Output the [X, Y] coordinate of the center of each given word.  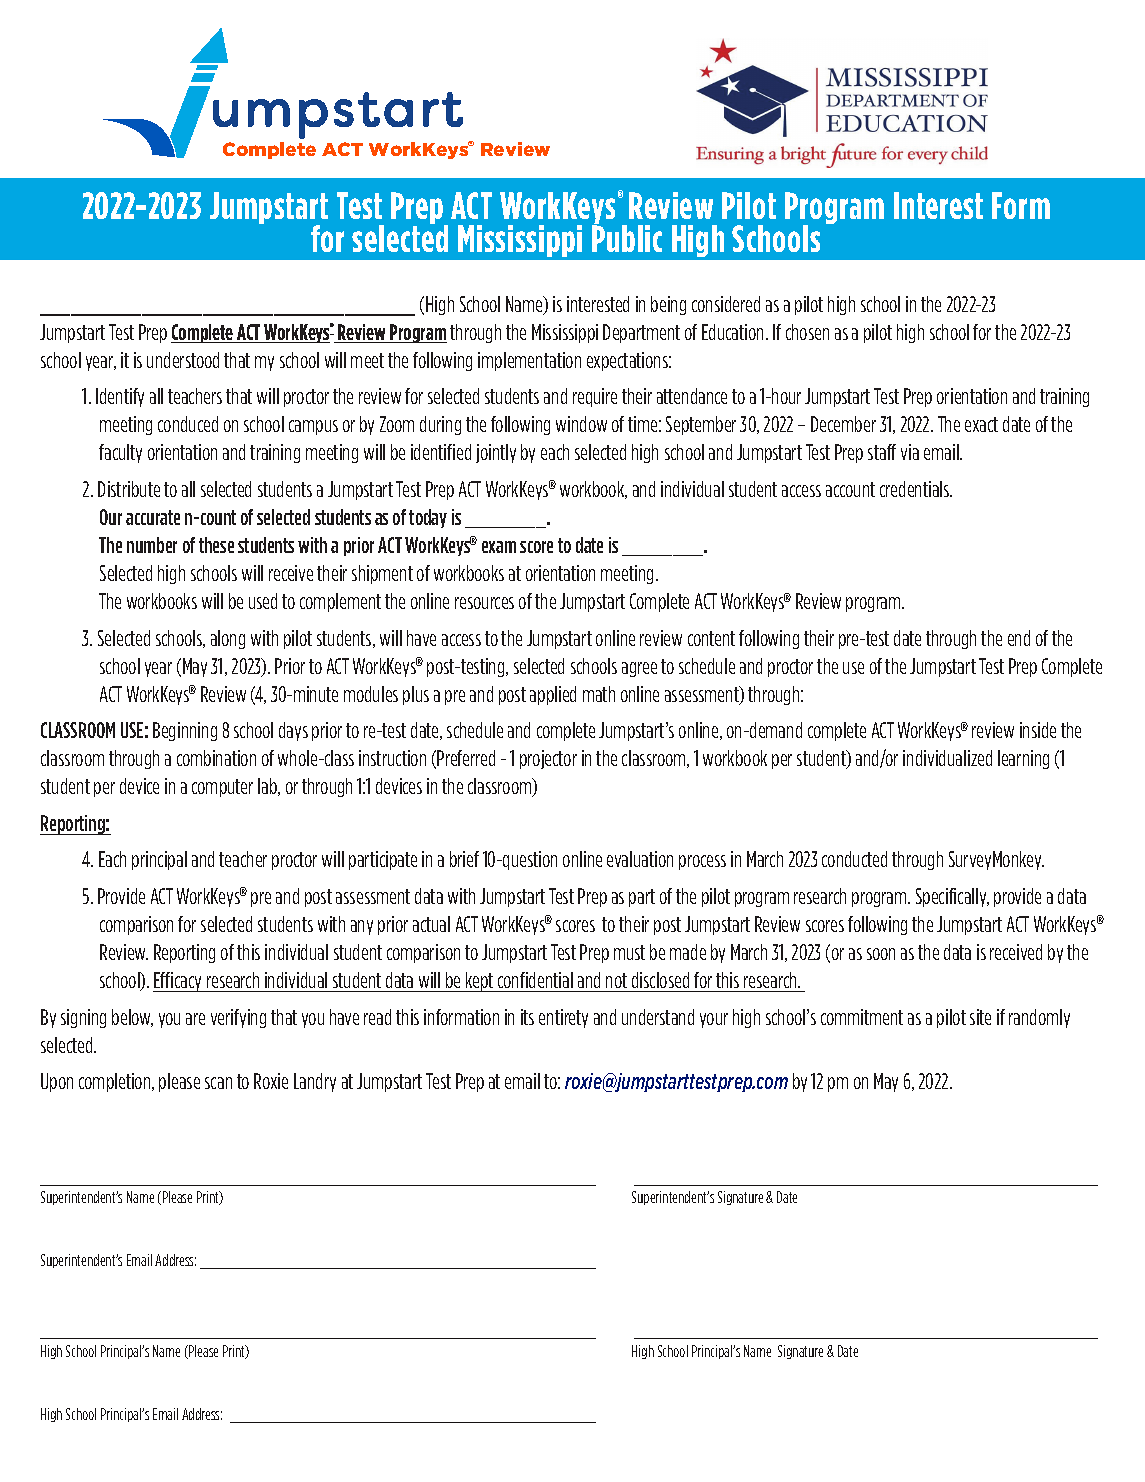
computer [222, 788]
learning [1023, 759]
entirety [563, 1018]
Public [627, 237]
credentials [916, 489]
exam [499, 547]
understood [183, 360]
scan [218, 1083]
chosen [807, 332]
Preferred [466, 758]
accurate [153, 517]
